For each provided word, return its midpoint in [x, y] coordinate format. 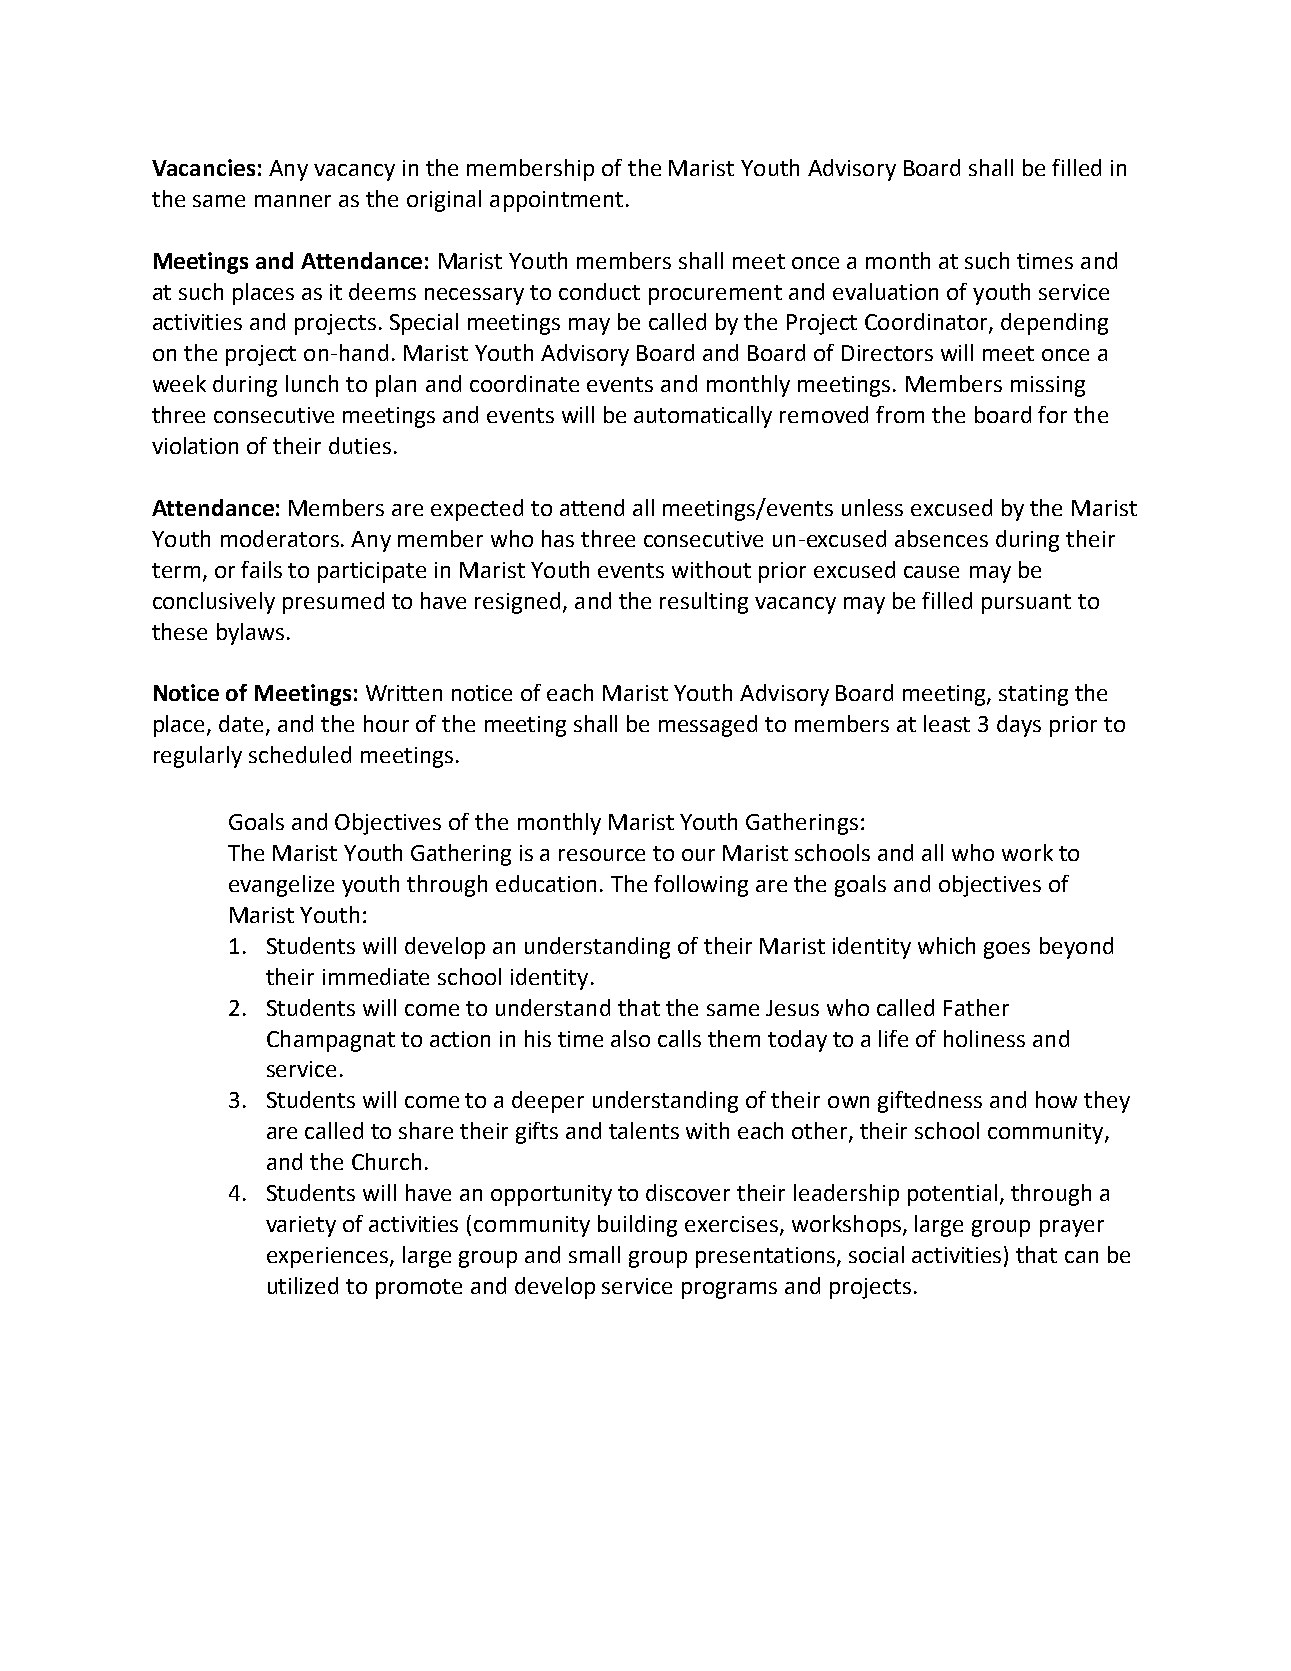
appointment [556, 201]
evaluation [885, 291]
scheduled [300, 754]
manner [293, 201]
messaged [708, 726]
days [1019, 726]
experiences [327, 1257]
